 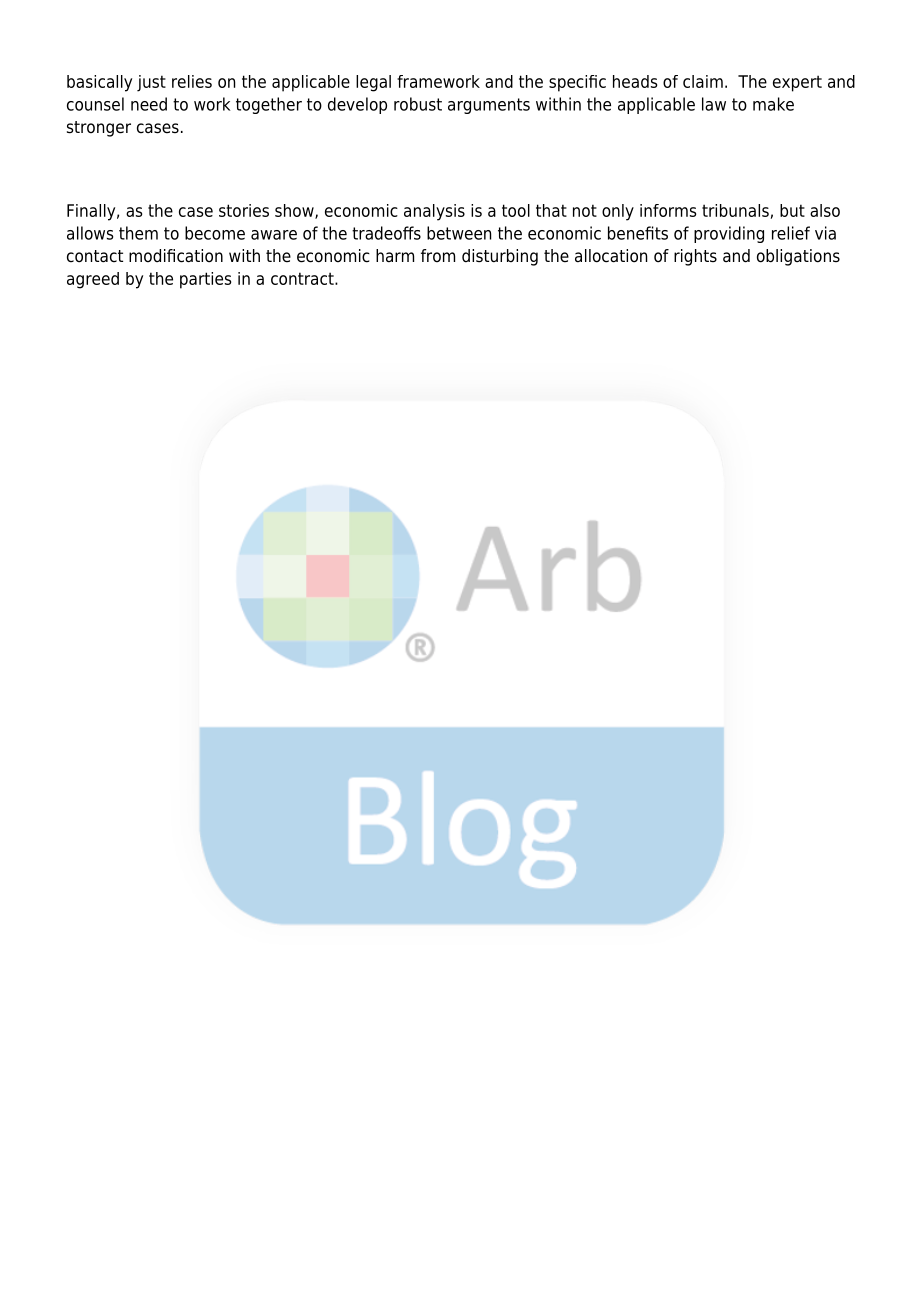 I want to click on tool, so click(x=516, y=210).
